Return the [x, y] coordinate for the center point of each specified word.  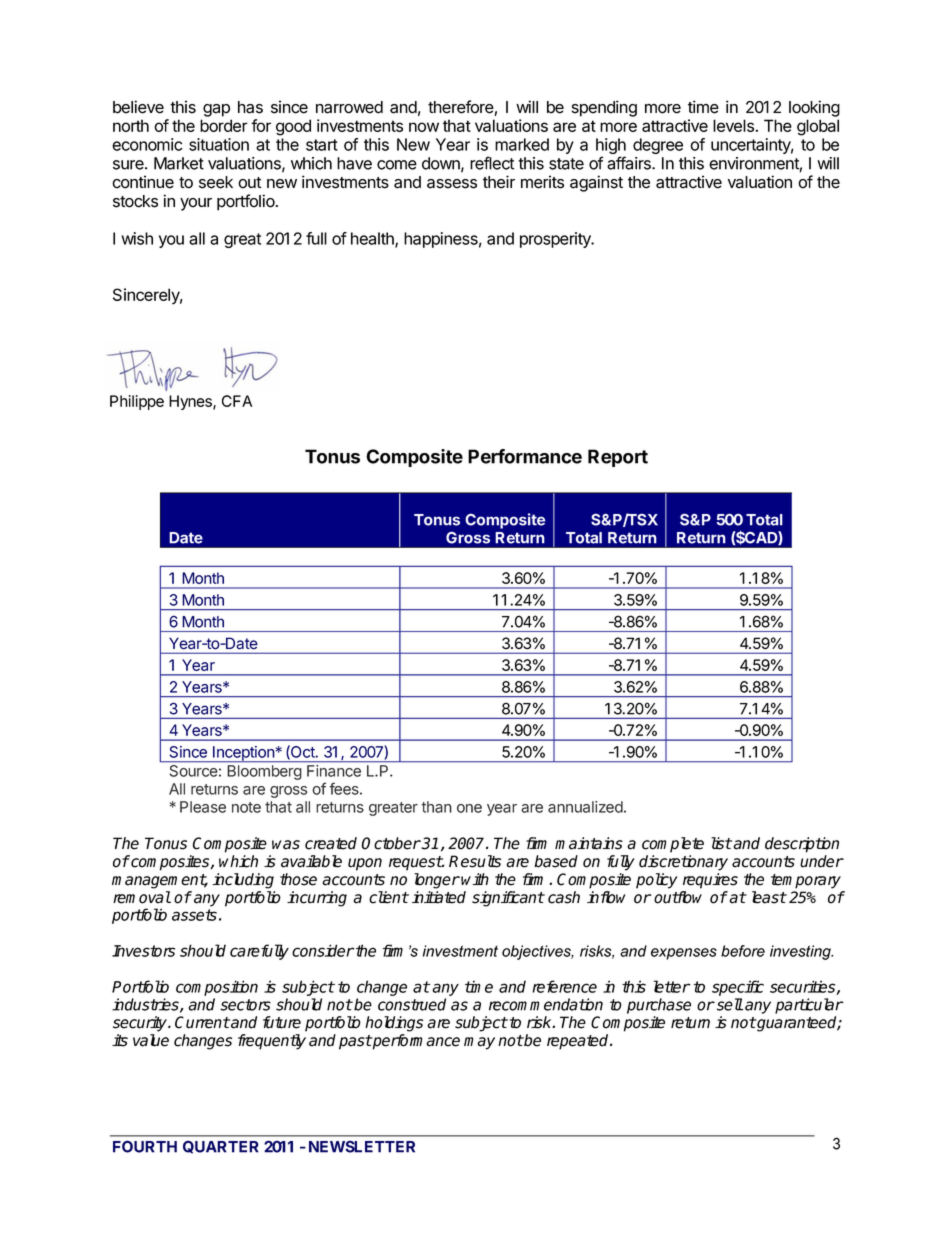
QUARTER [221, 1147]
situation [219, 144]
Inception [243, 754]
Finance [334, 771]
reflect [492, 163]
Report [618, 458]
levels [734, 125]
